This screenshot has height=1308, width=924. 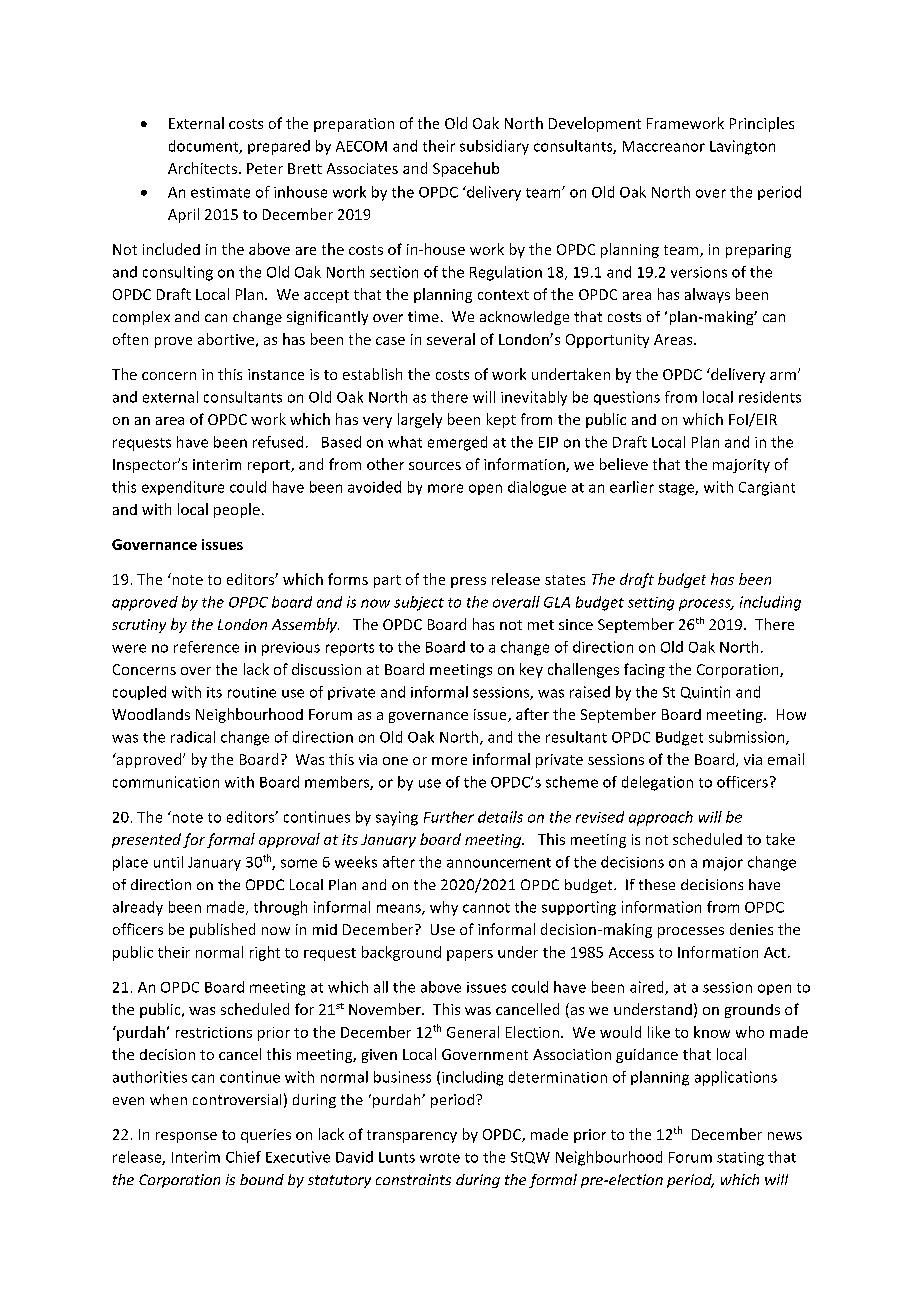 I want to click on response, so click(x=186, y=1137).
